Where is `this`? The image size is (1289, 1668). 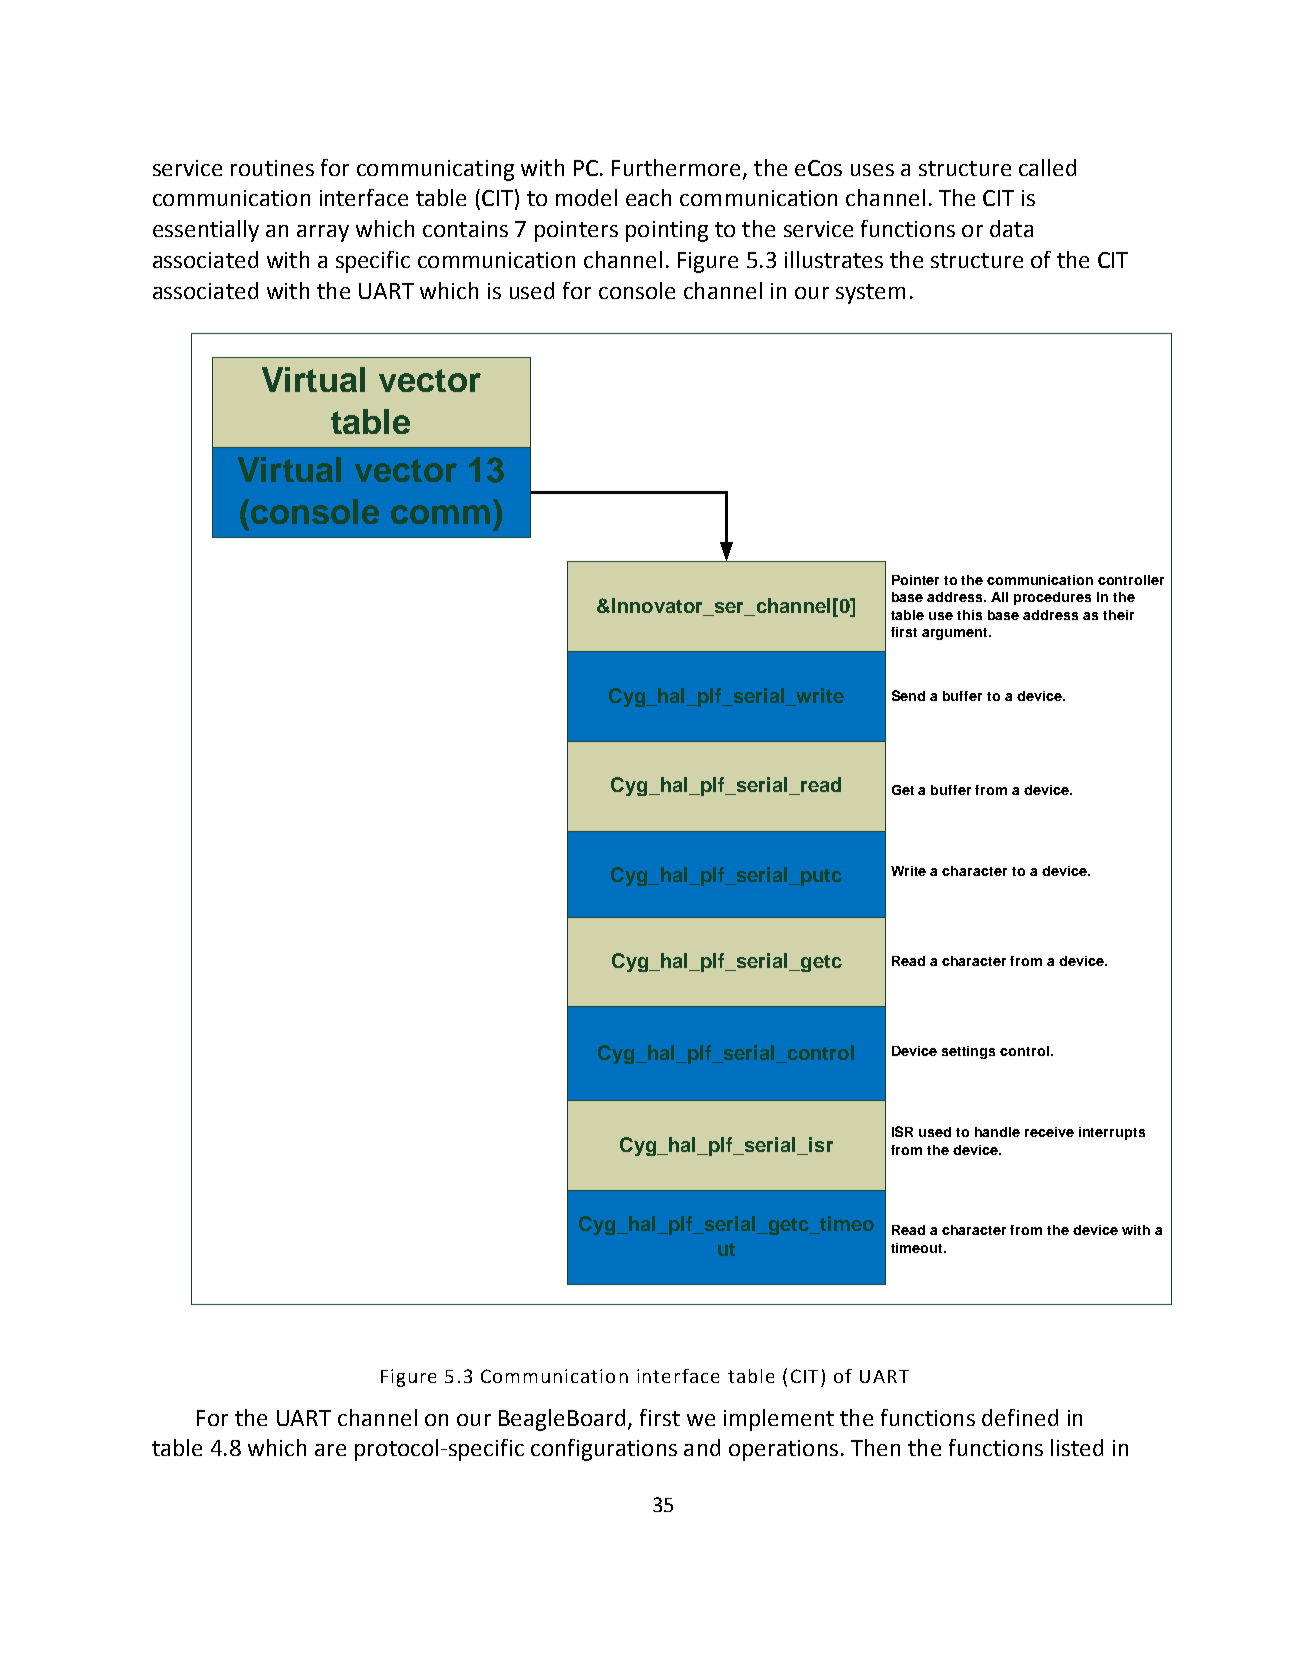 this is located at coordinates (969, 615).
